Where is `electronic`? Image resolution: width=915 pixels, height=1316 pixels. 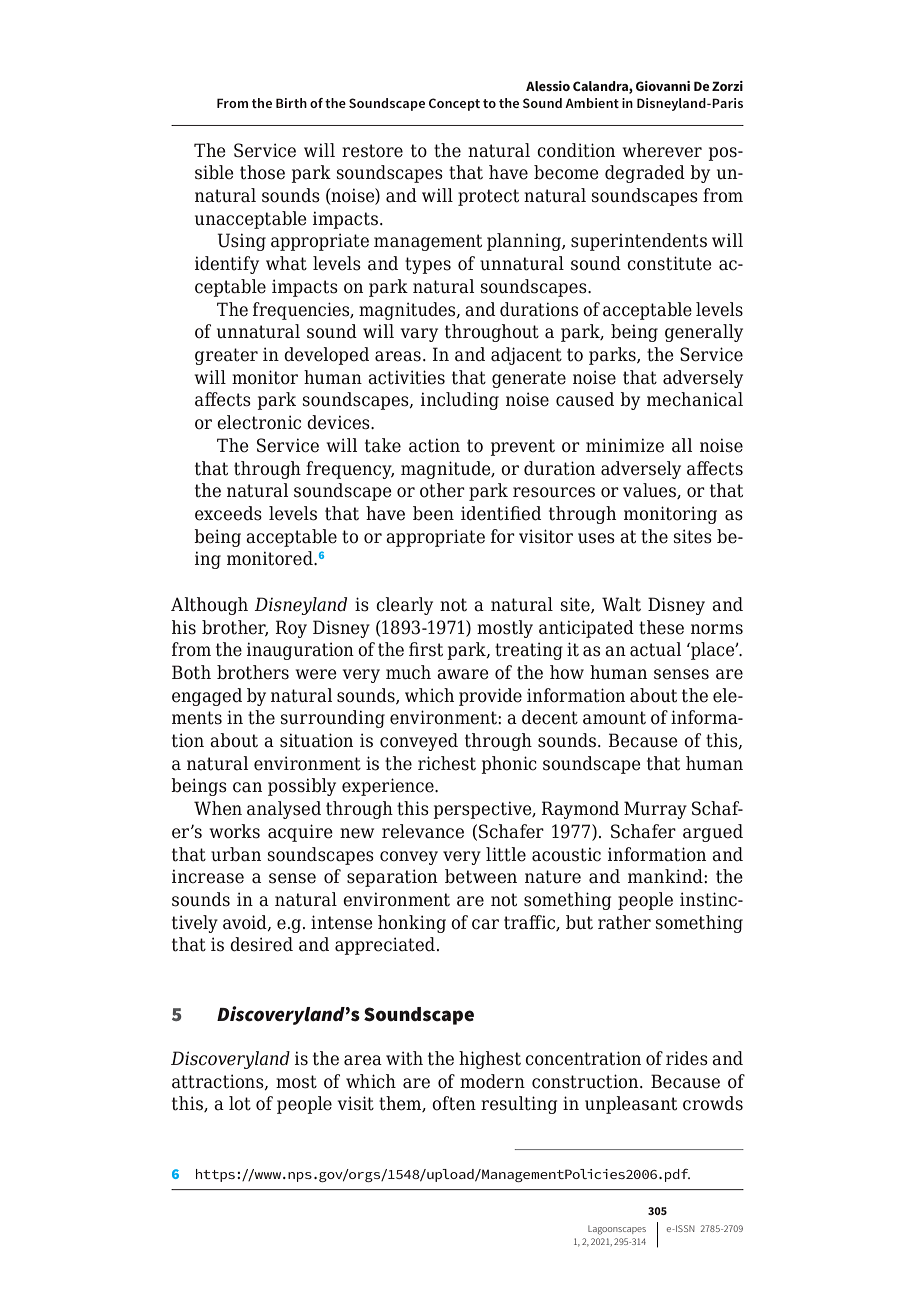 electronic is located at coordinates (259, 422).
